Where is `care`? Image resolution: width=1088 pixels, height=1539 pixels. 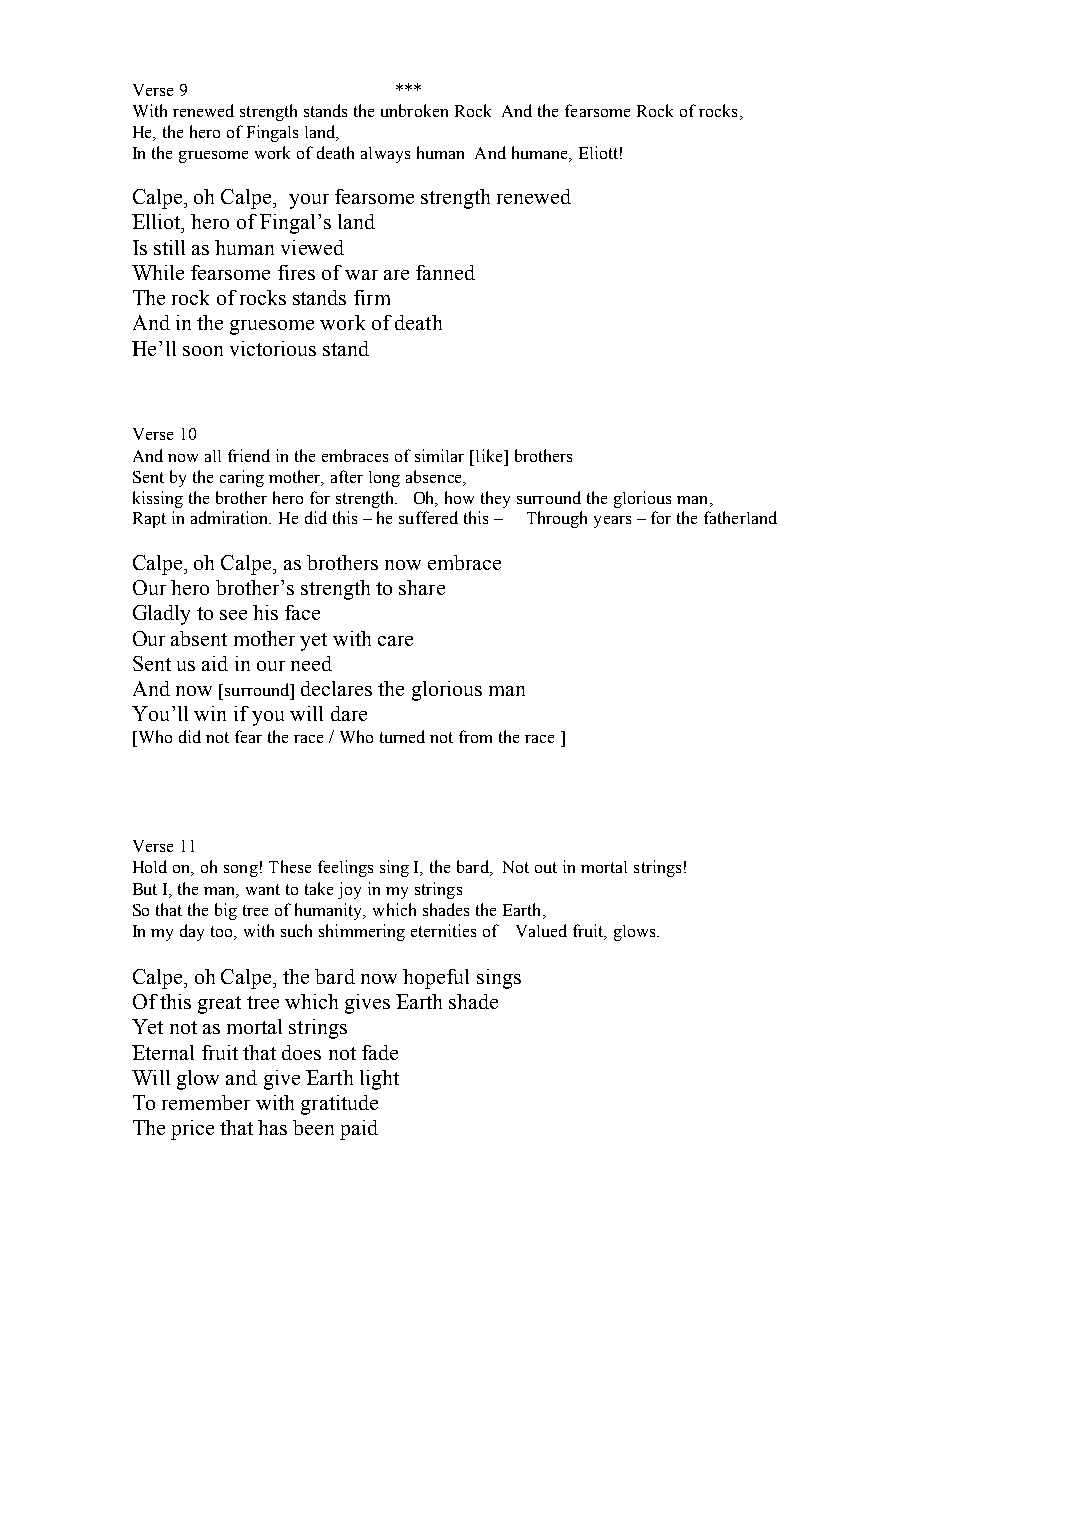
care is located at coordinates (395, 641).
